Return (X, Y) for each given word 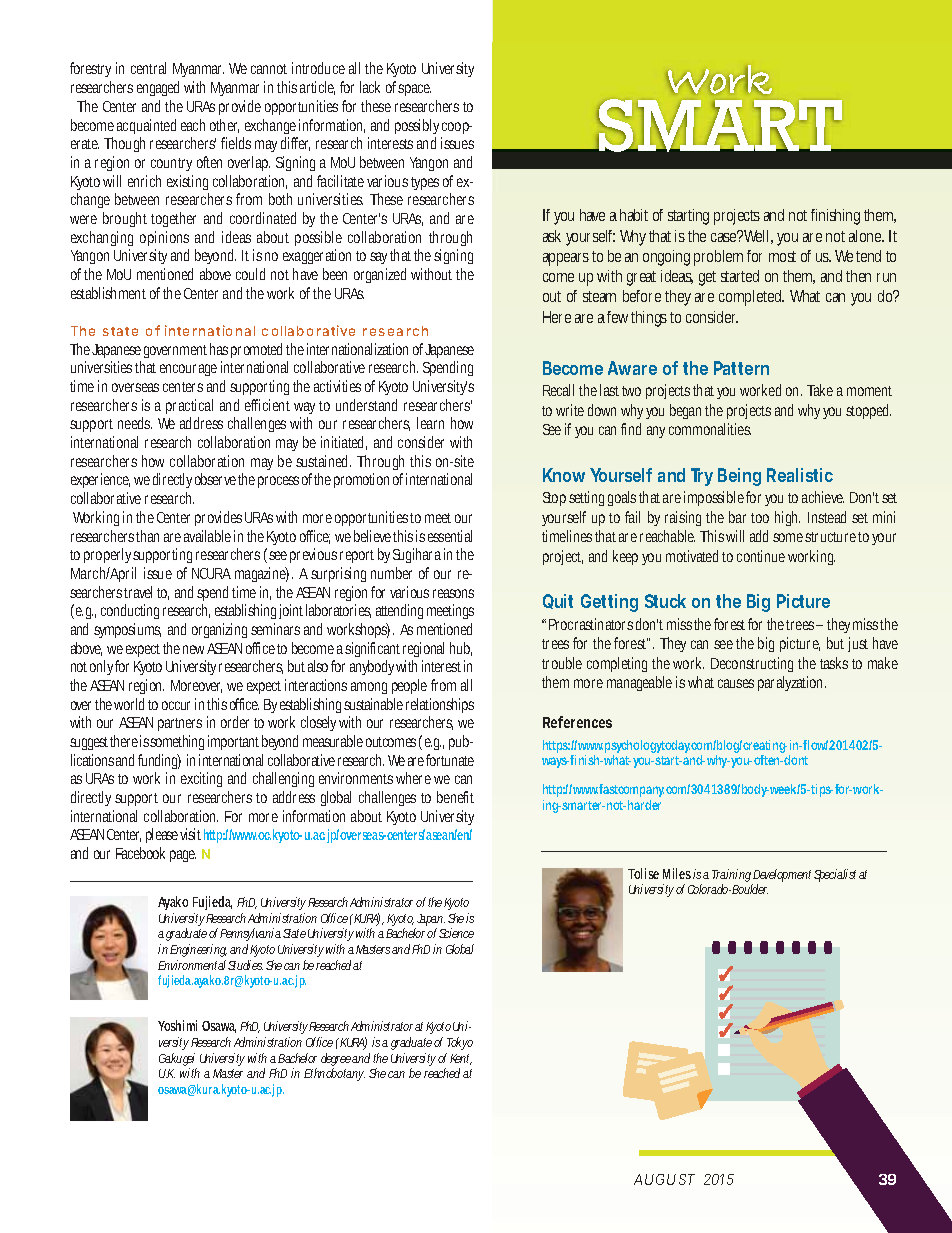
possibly (418, 128)
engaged (158, 88)
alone (866, 236)
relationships (440, 707)
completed (751, 298)
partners (180, 724)
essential (450, 536)
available (207, 536)
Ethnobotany (334, 1074)
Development (781, 877)
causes (736, 683)
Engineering (198, 950)
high (787, 518)
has (219, 349)
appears (566, 259)
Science (456, 933)
